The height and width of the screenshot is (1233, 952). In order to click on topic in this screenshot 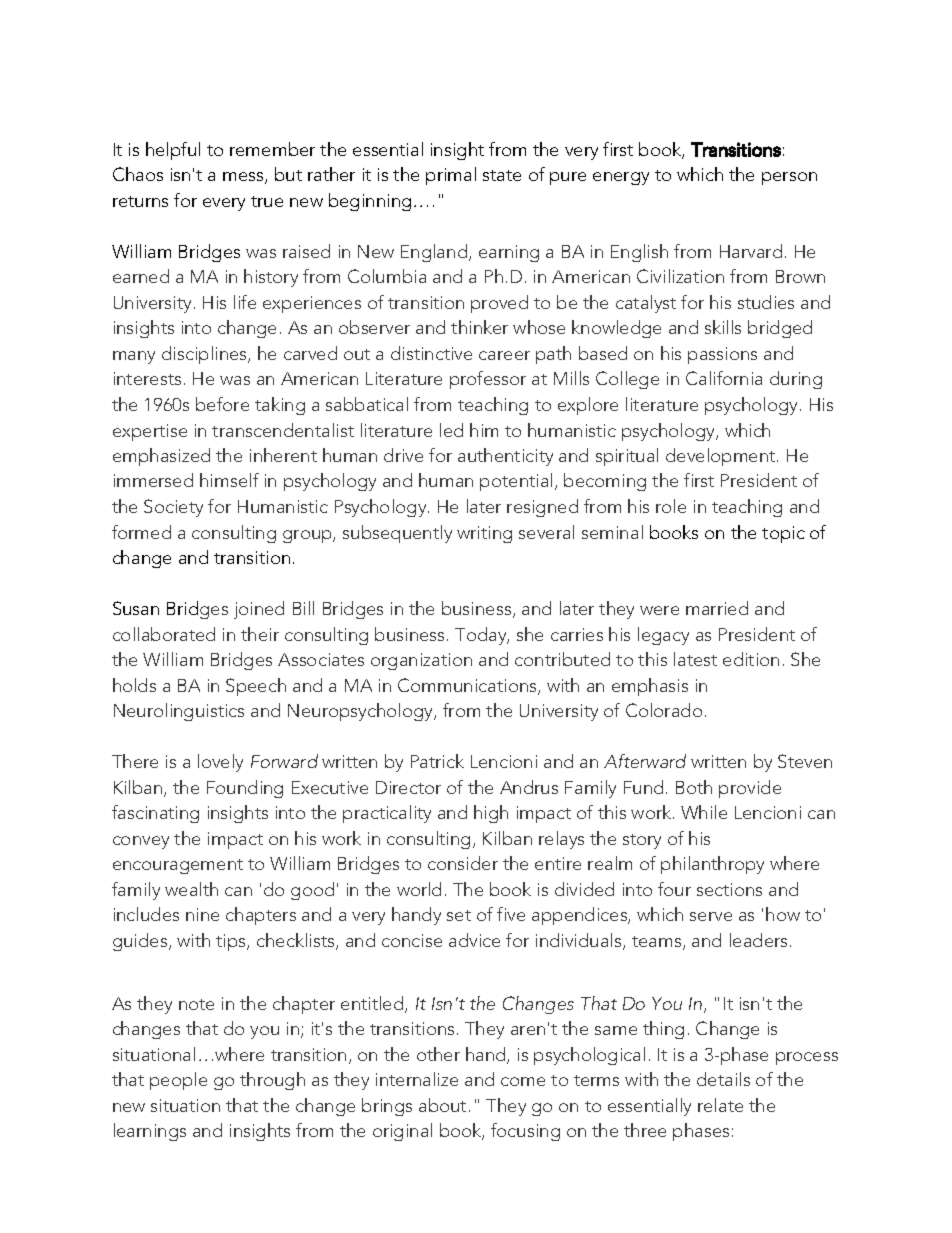, I will do `click(783, 534)`.
